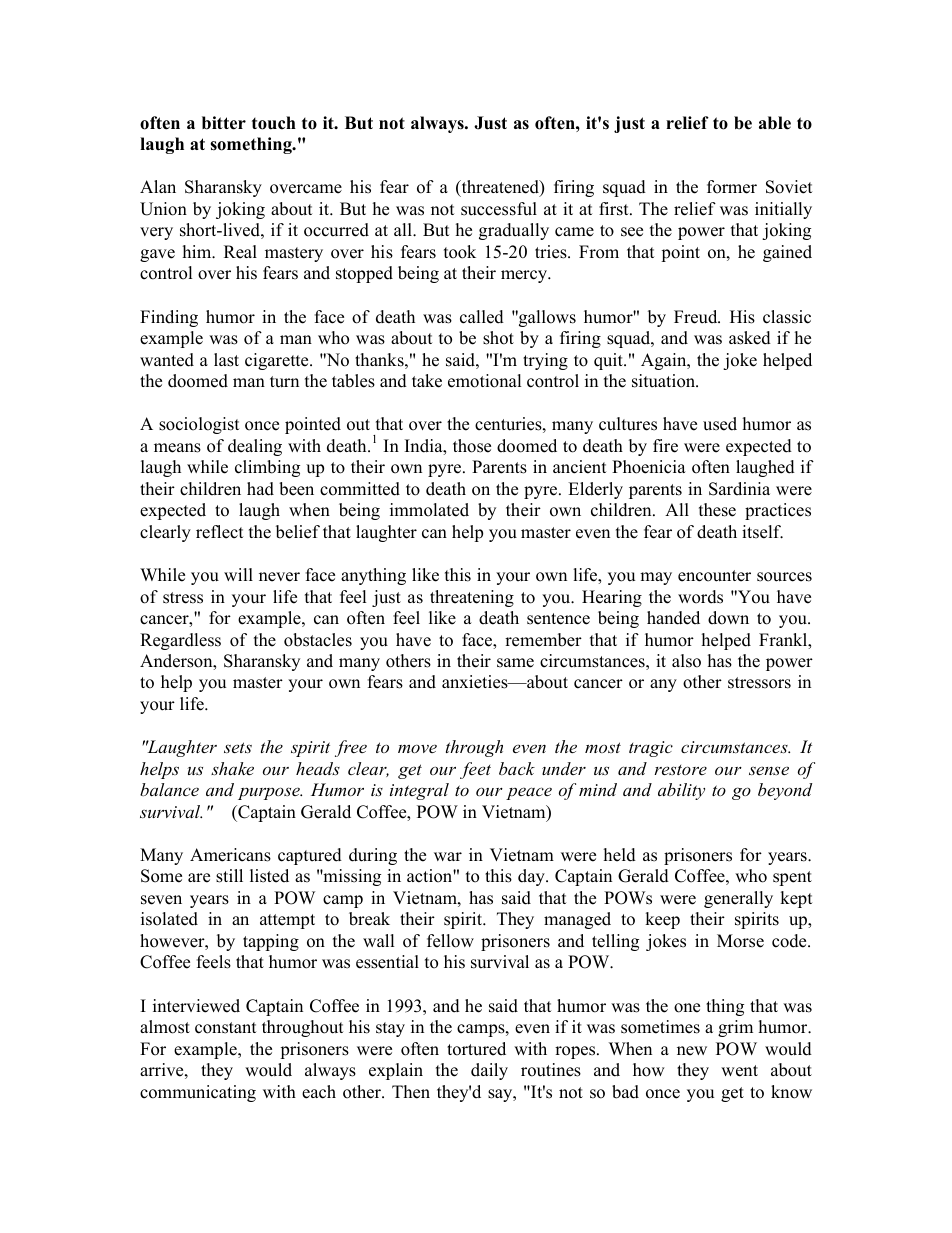 Image resolution: width=952 pixels, height=1233 pixels. Describe the element at coordinates (226, 1028) in the screenshot. I see `constant` at that location.
